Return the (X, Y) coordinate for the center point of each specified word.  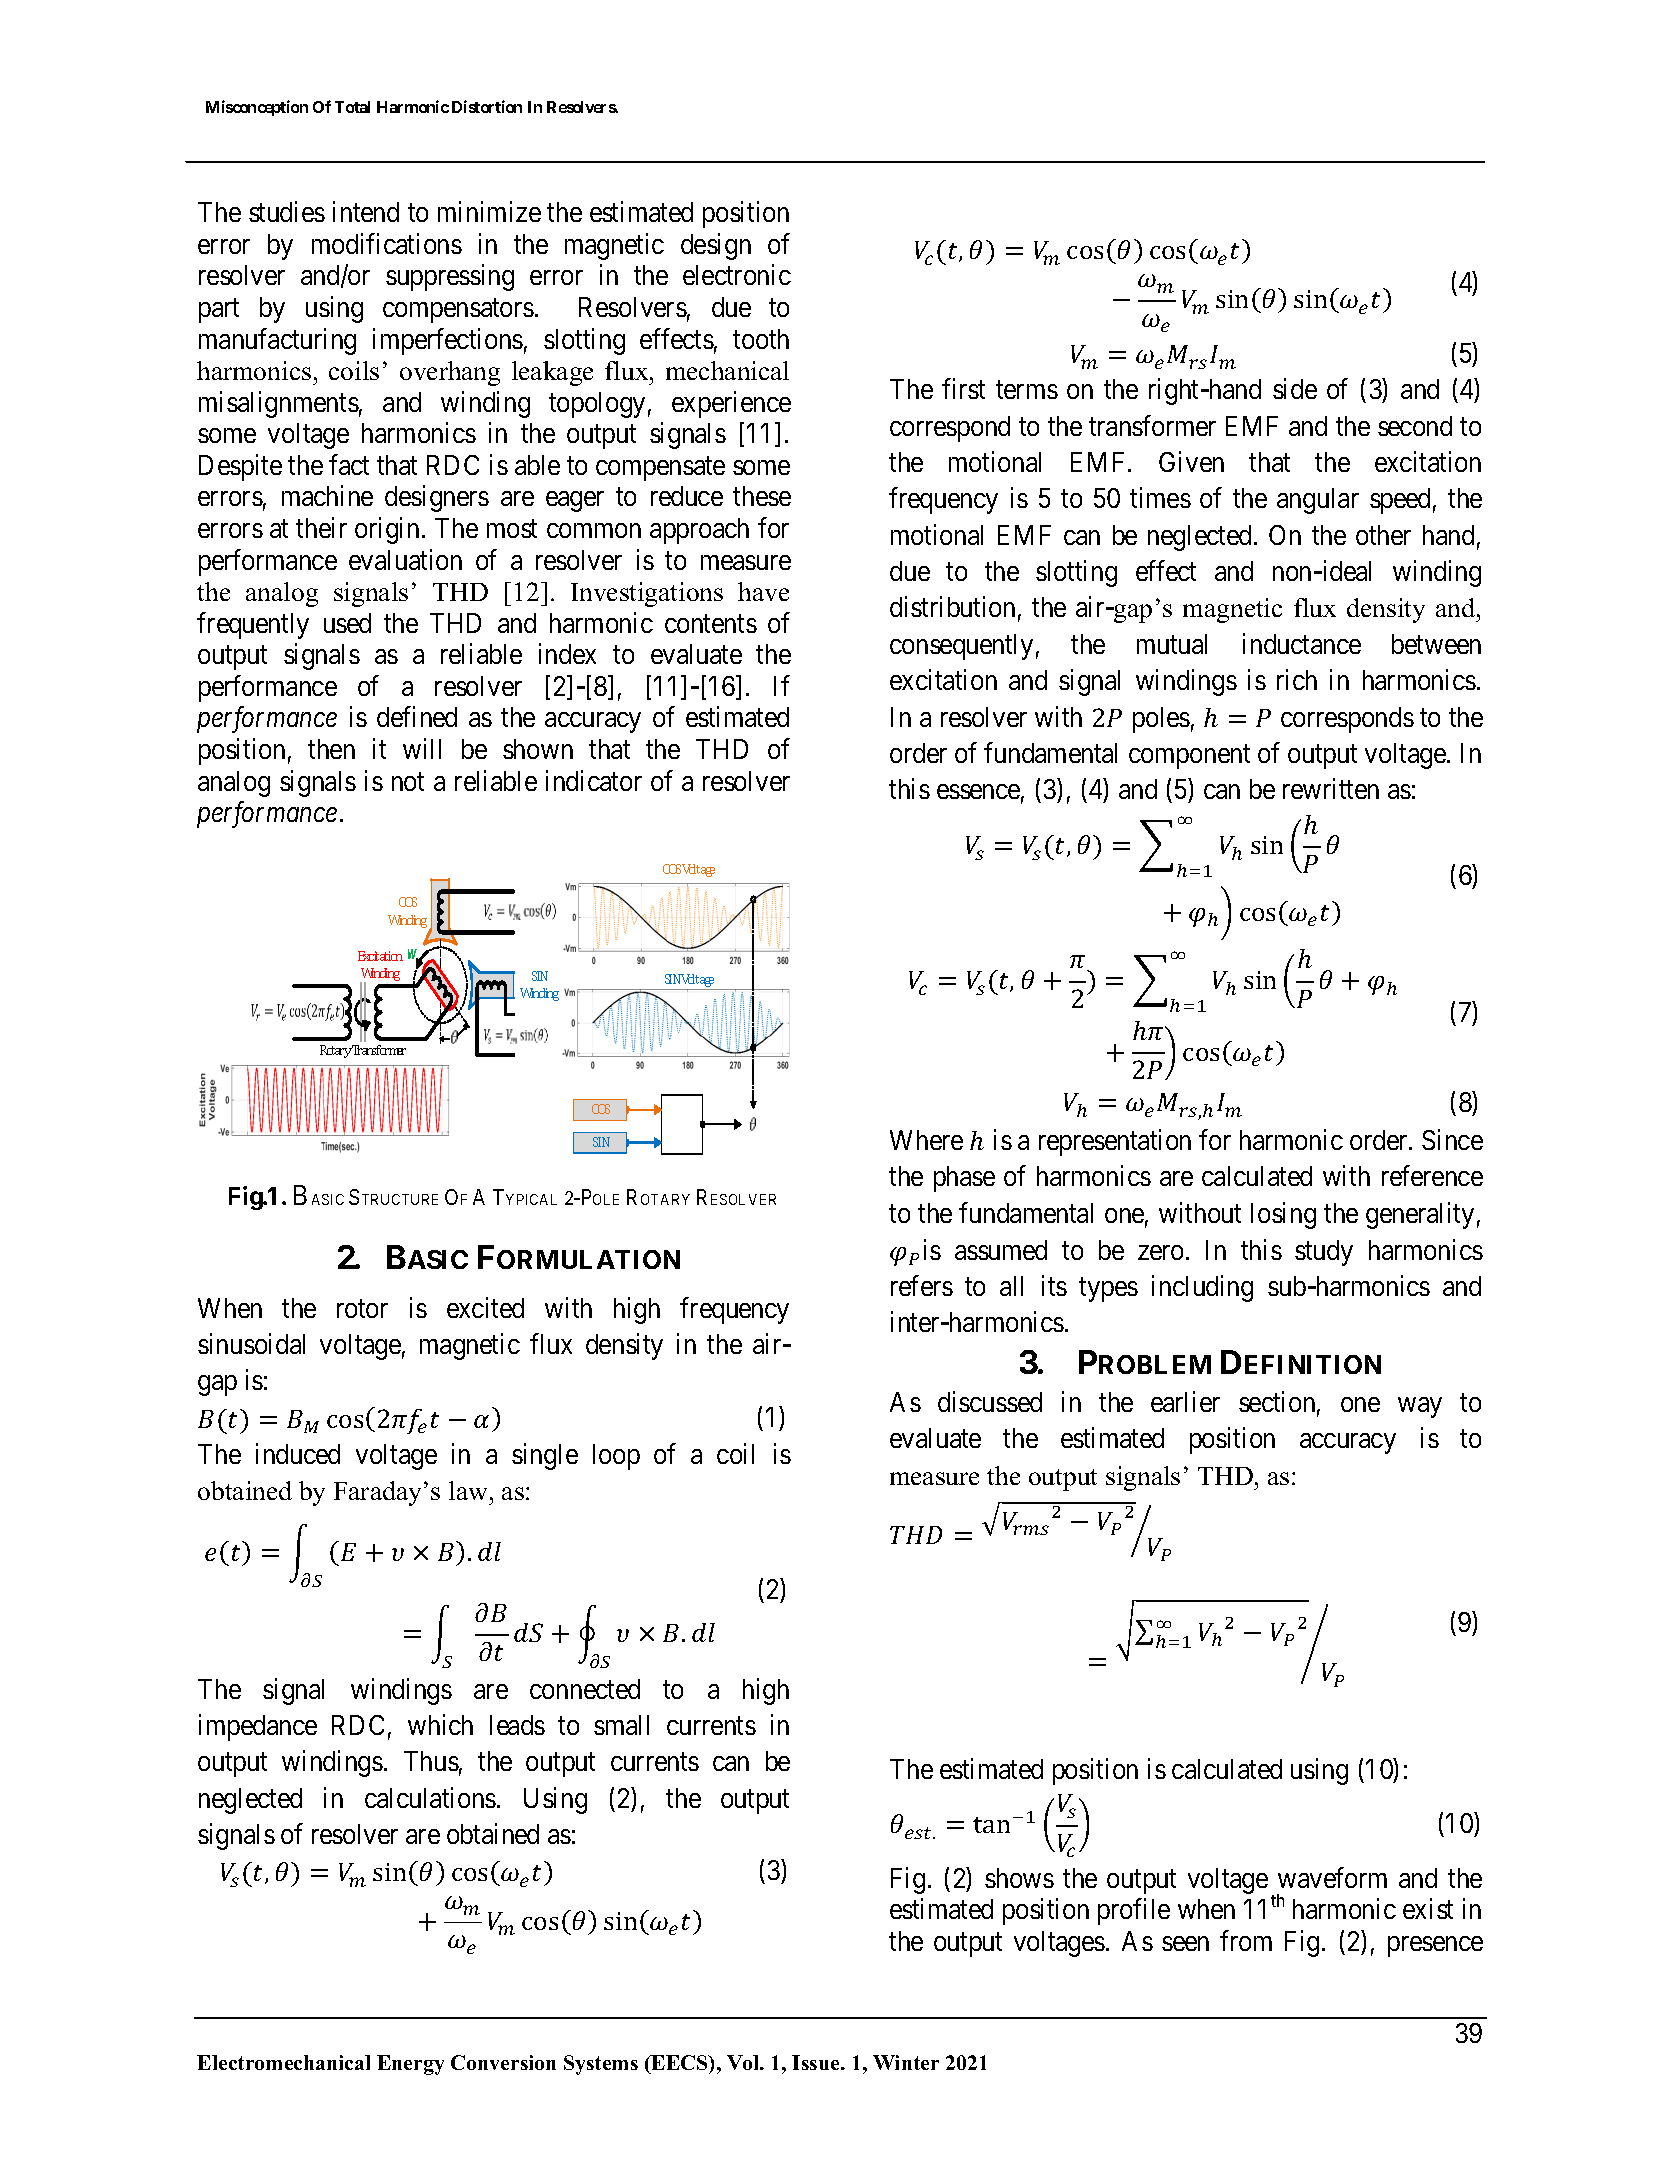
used (347, 623)
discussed (990, 1401)
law (468, 1490)
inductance (1302, 643)
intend (366, 212)
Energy (410, 2065)
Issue (817, 2062)
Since (1452, 1139)
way (1420, 1407)
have (763, 591)
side (1295, 389)
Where (926, 1140)
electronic (737, 275)
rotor (362, 1309)
